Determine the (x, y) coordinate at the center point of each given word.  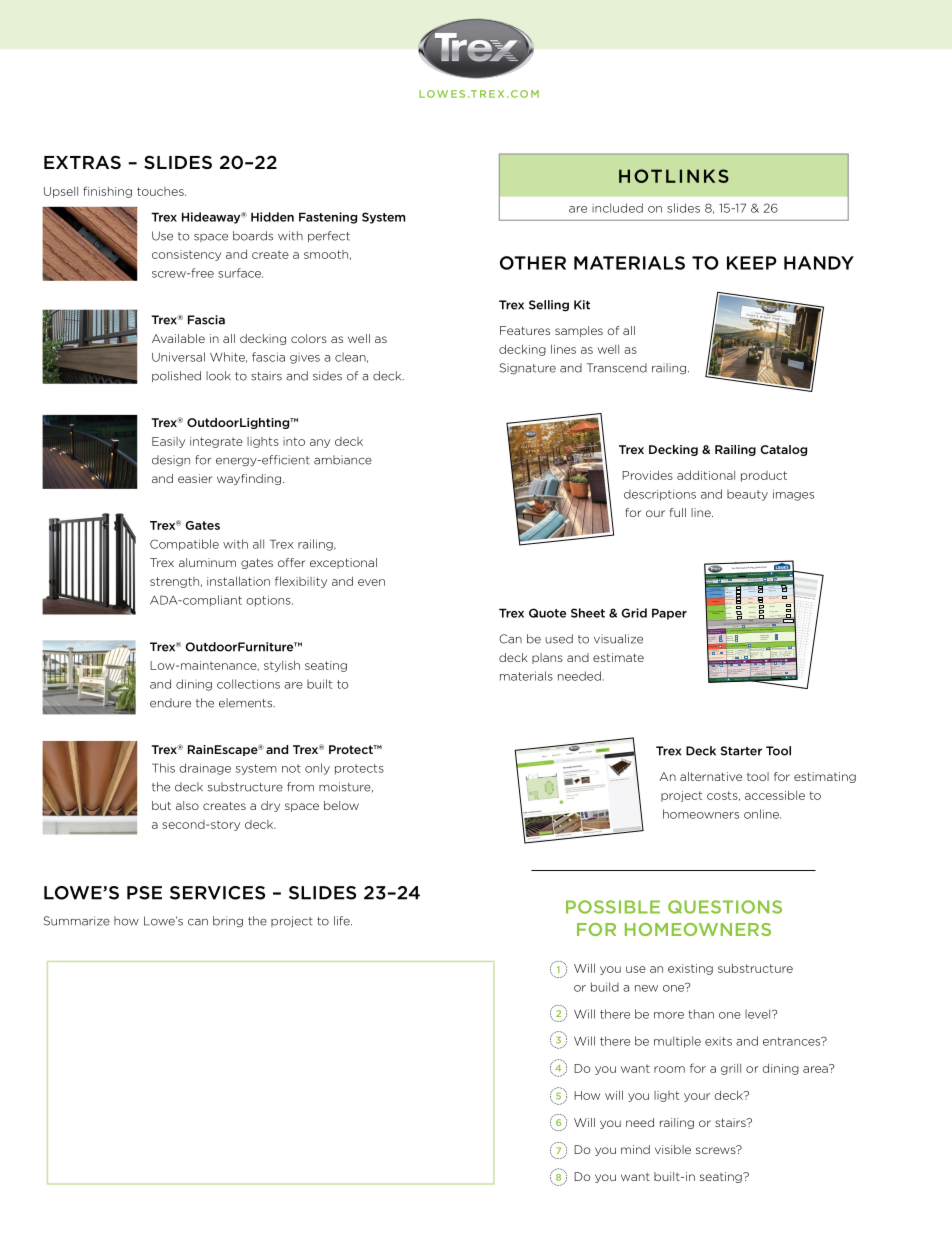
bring (228, 922)
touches (161, 191)
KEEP (752, 263)
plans (547, 658)
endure (170, 703)
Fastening (328, 218)
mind (635, 1149)
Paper (669, 614)
